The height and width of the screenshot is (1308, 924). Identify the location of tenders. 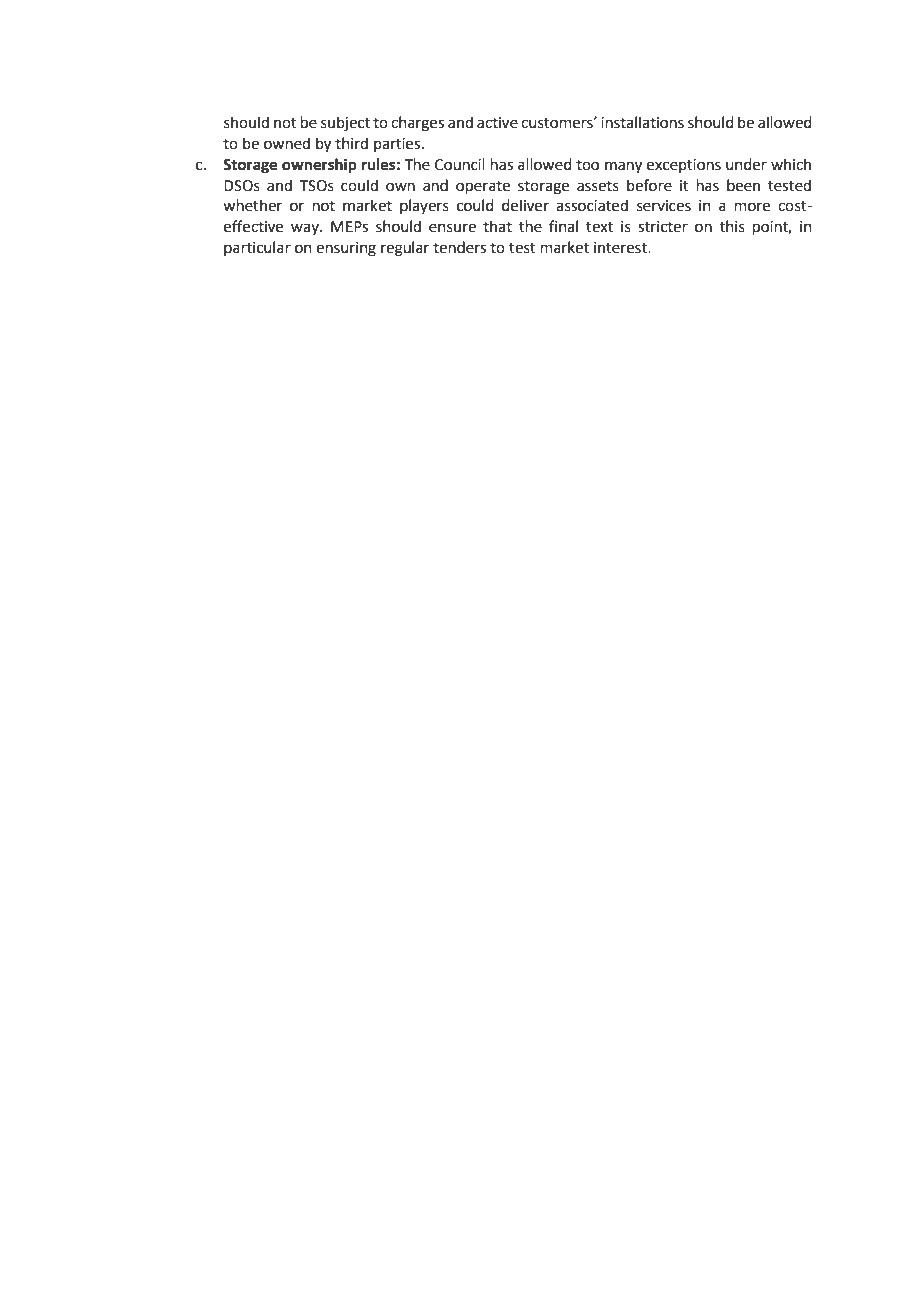
(459, 247).
